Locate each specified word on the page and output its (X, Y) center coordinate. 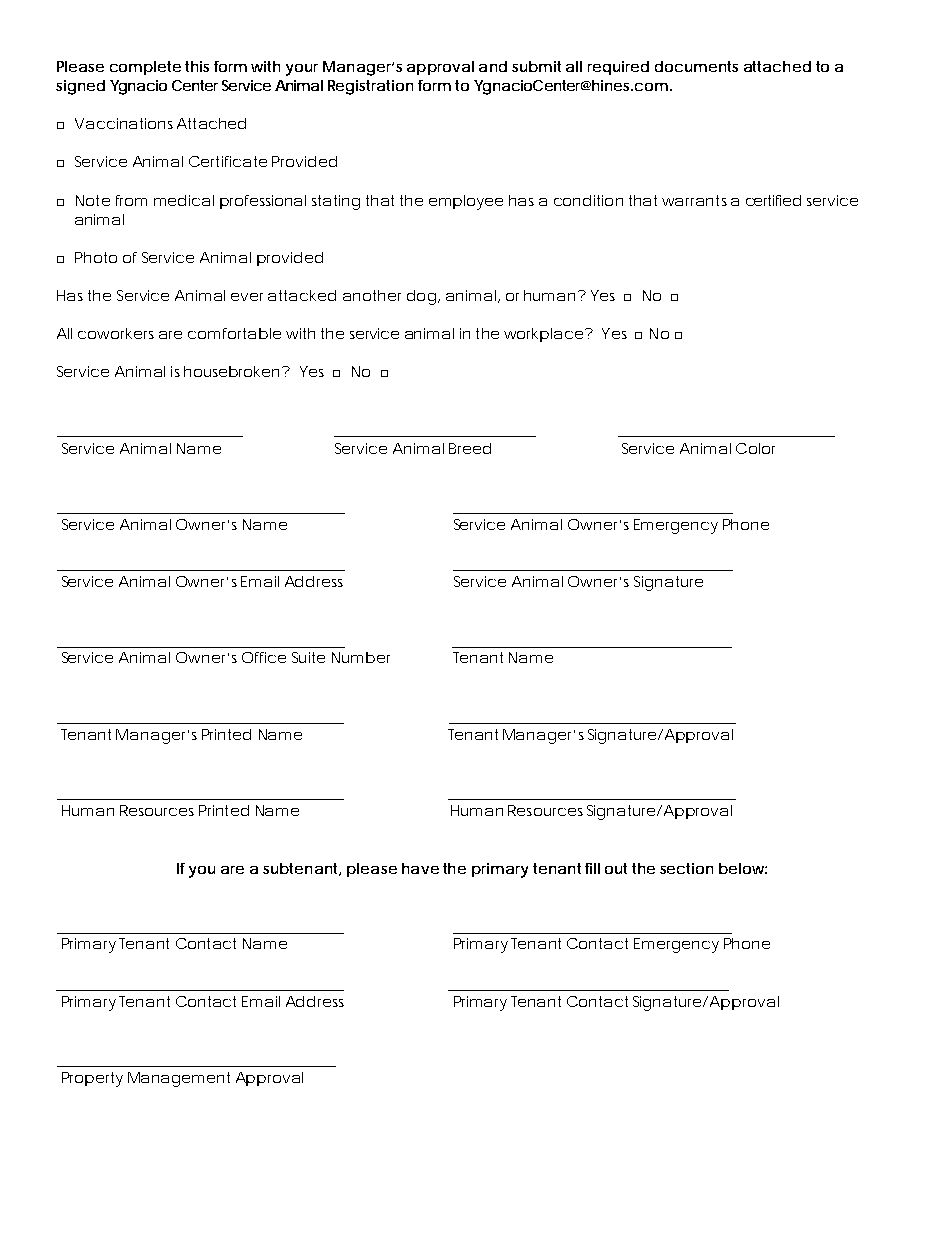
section (686, 868)
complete (145, 68)
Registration (370, 87)
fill (592, 868)
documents (696, 66)
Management (179, 1079)
